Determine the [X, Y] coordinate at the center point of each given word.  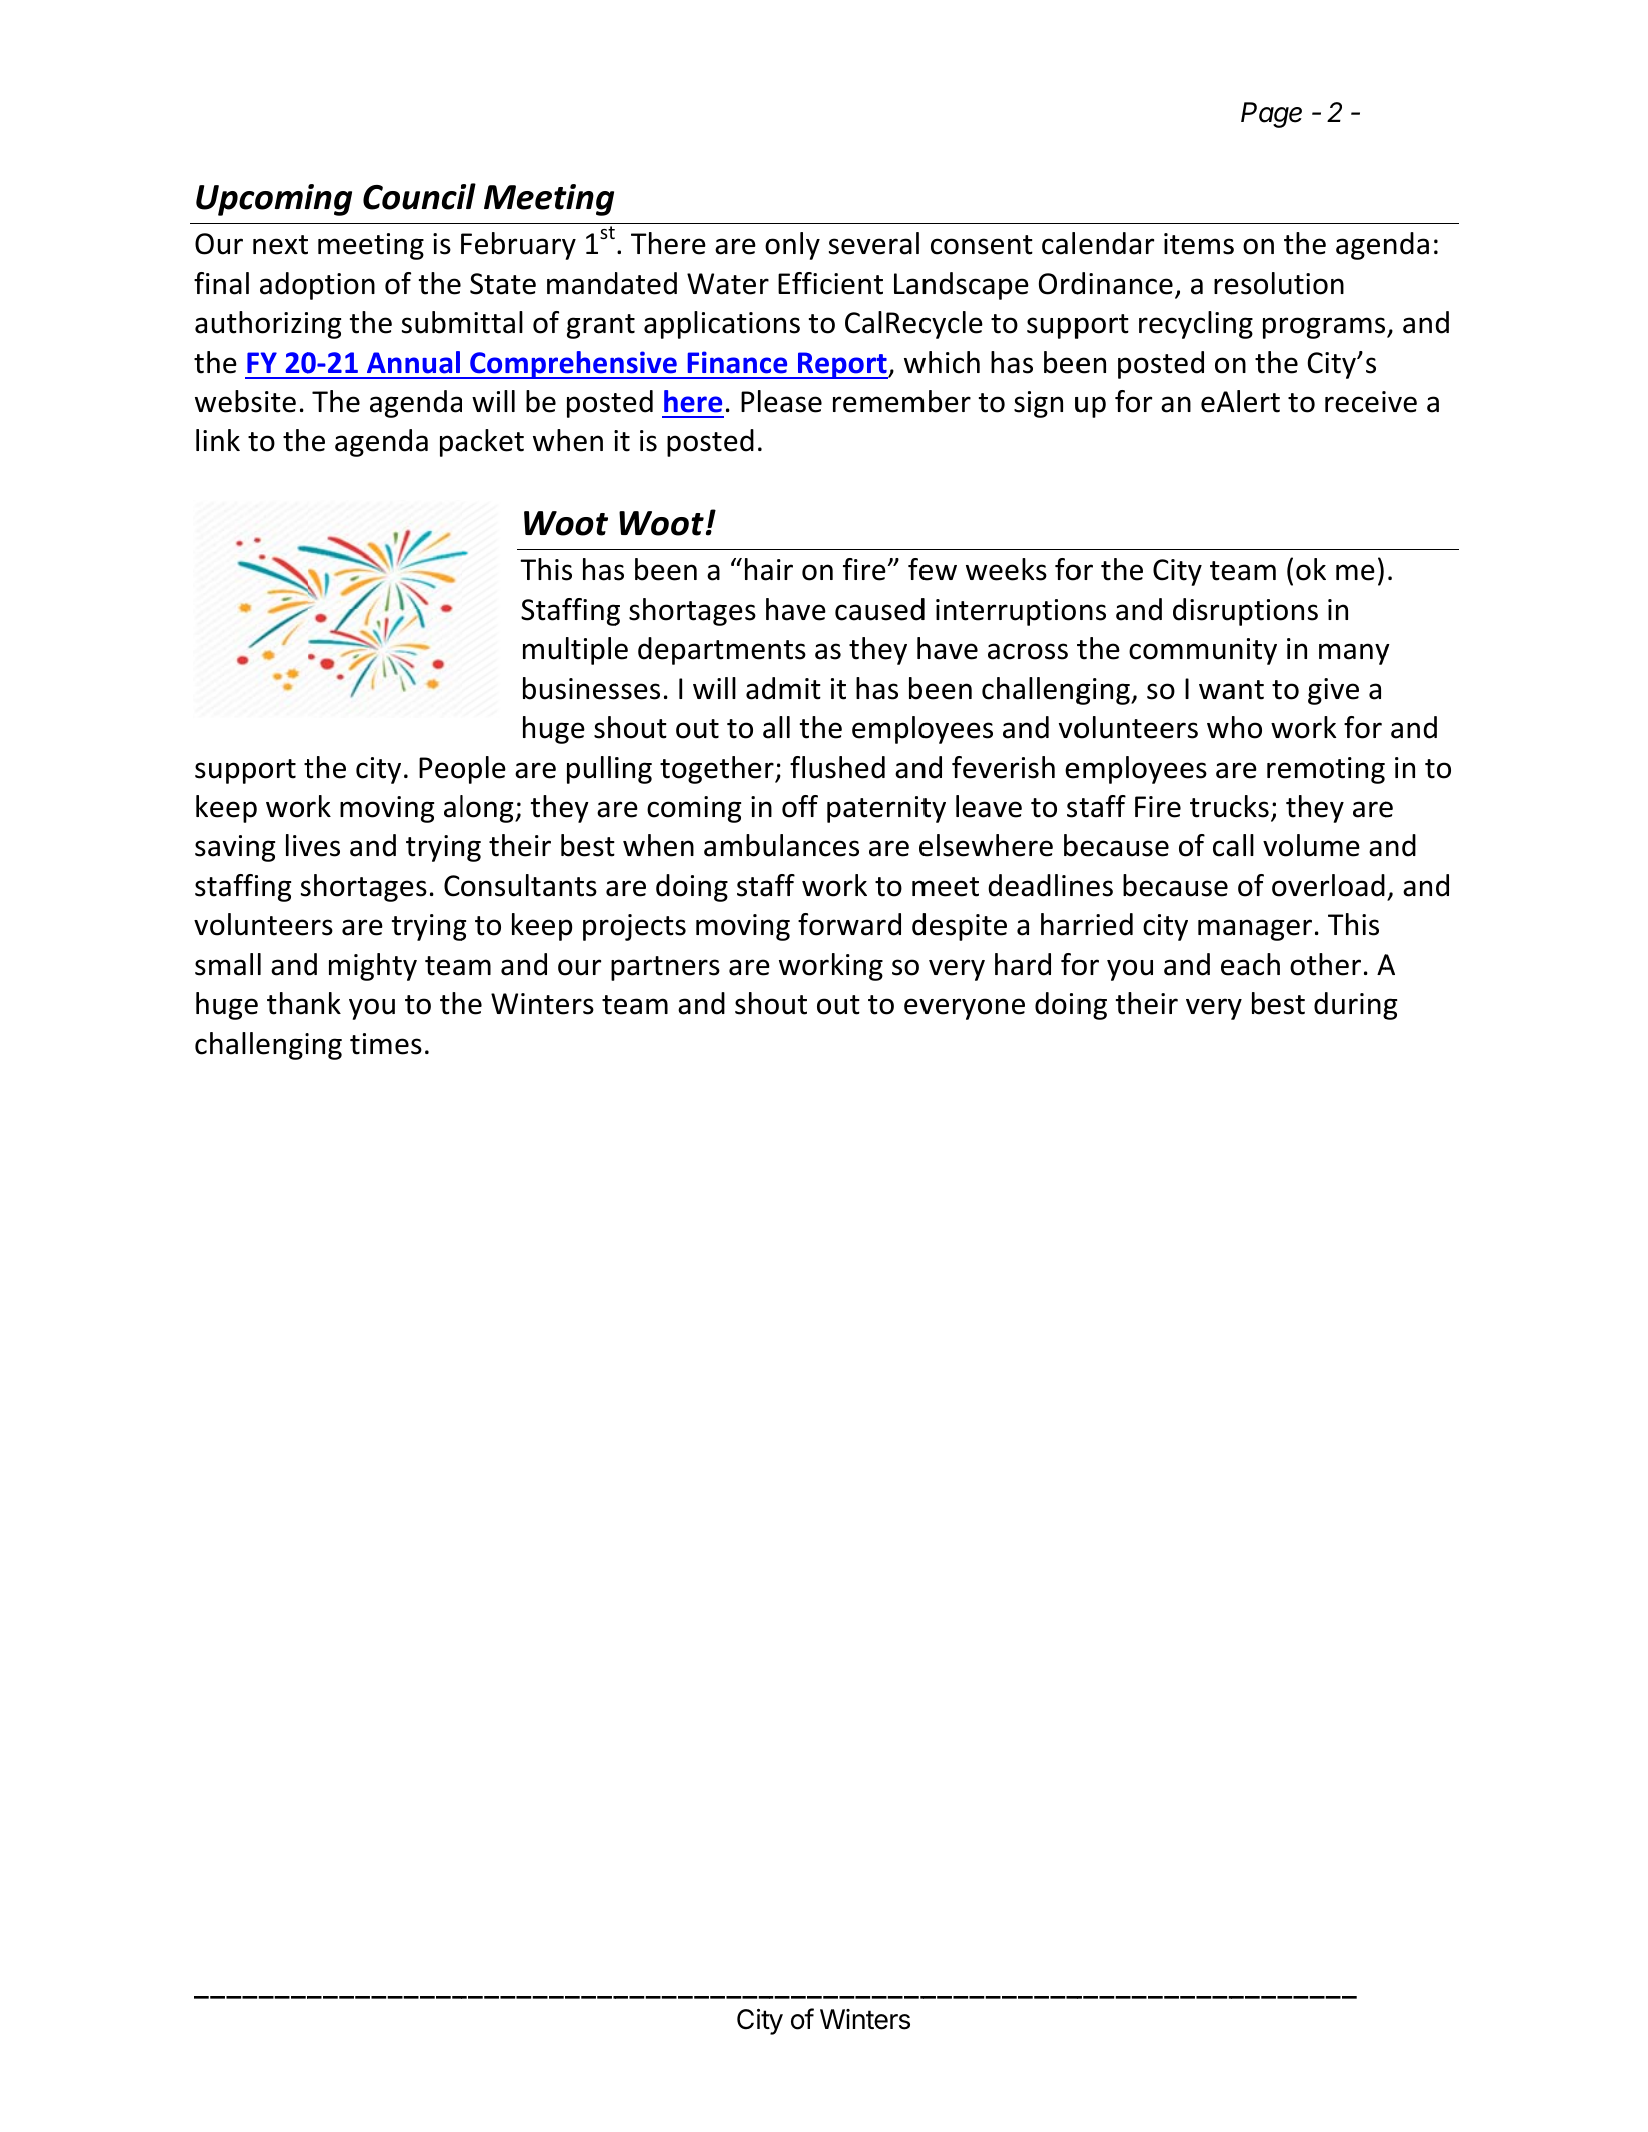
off [800, 806]
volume [1311, 845]
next [280, 245]
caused [880, 609]
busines [572, 688]
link [218, 440]
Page [1271, 115]
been [666, 569]
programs [1325, 328]
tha [287, 1003]
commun [1186, 651]
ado [283, 283]
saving [235, 848]
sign [1038, 404]
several [874, 243]
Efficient [830, 283]
